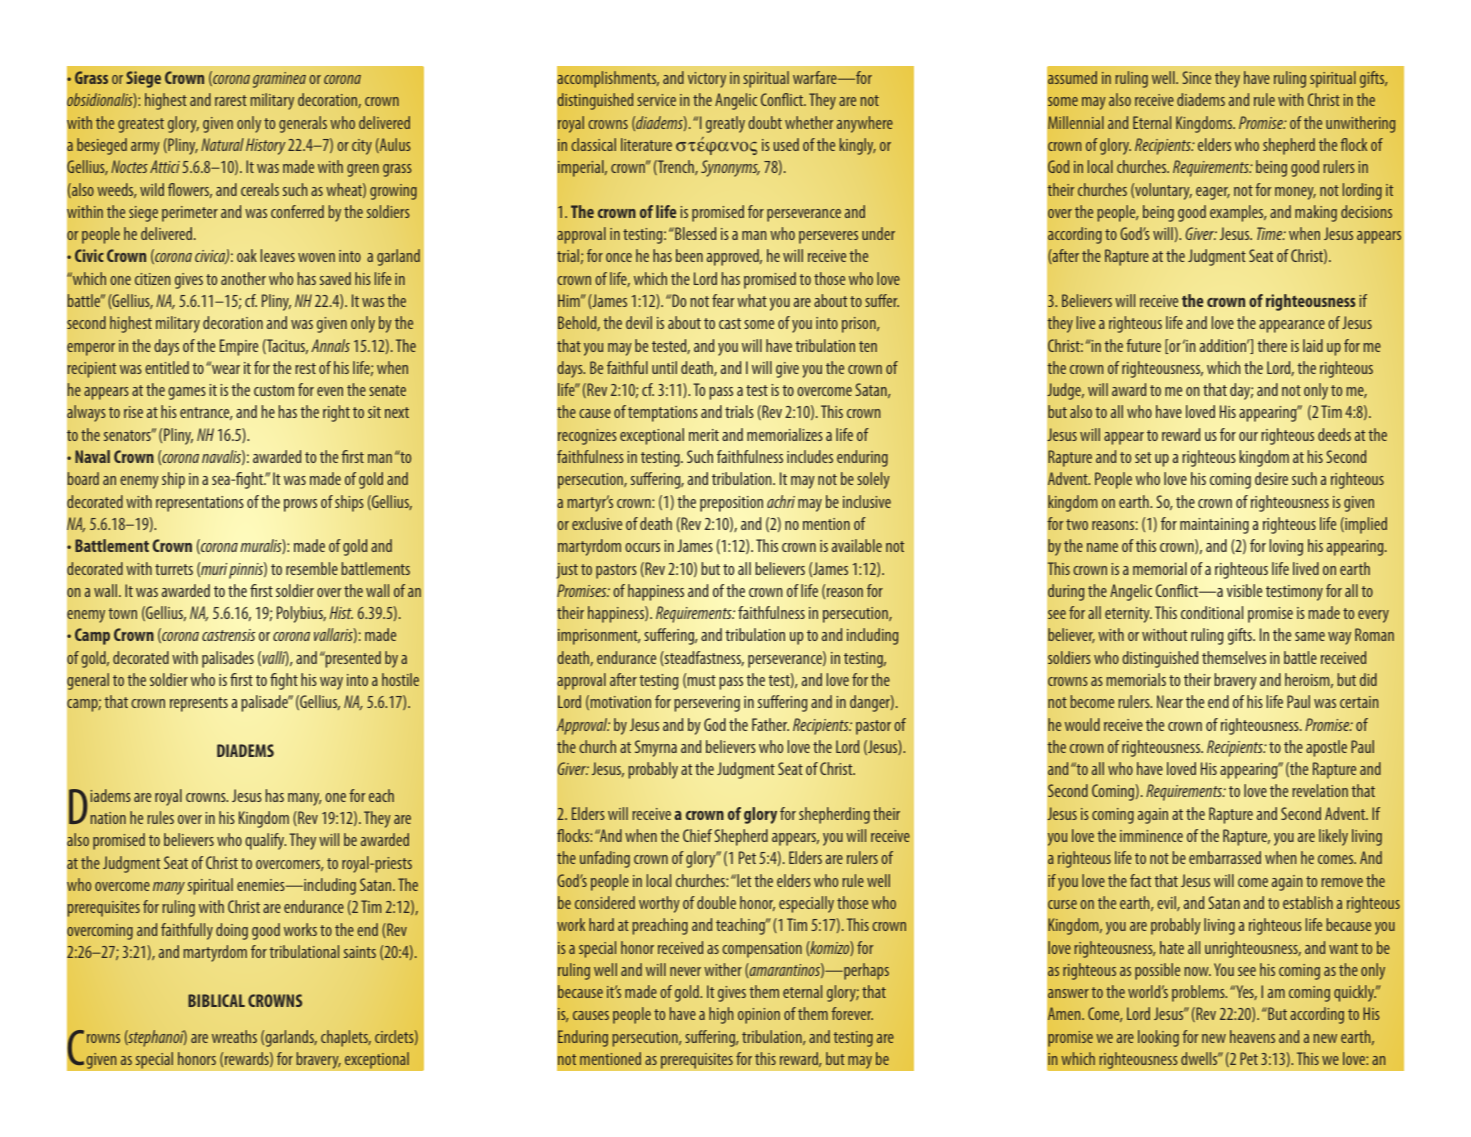  Describe the element at coordinates (1272, 345) in the page. I see `there` at that location.
